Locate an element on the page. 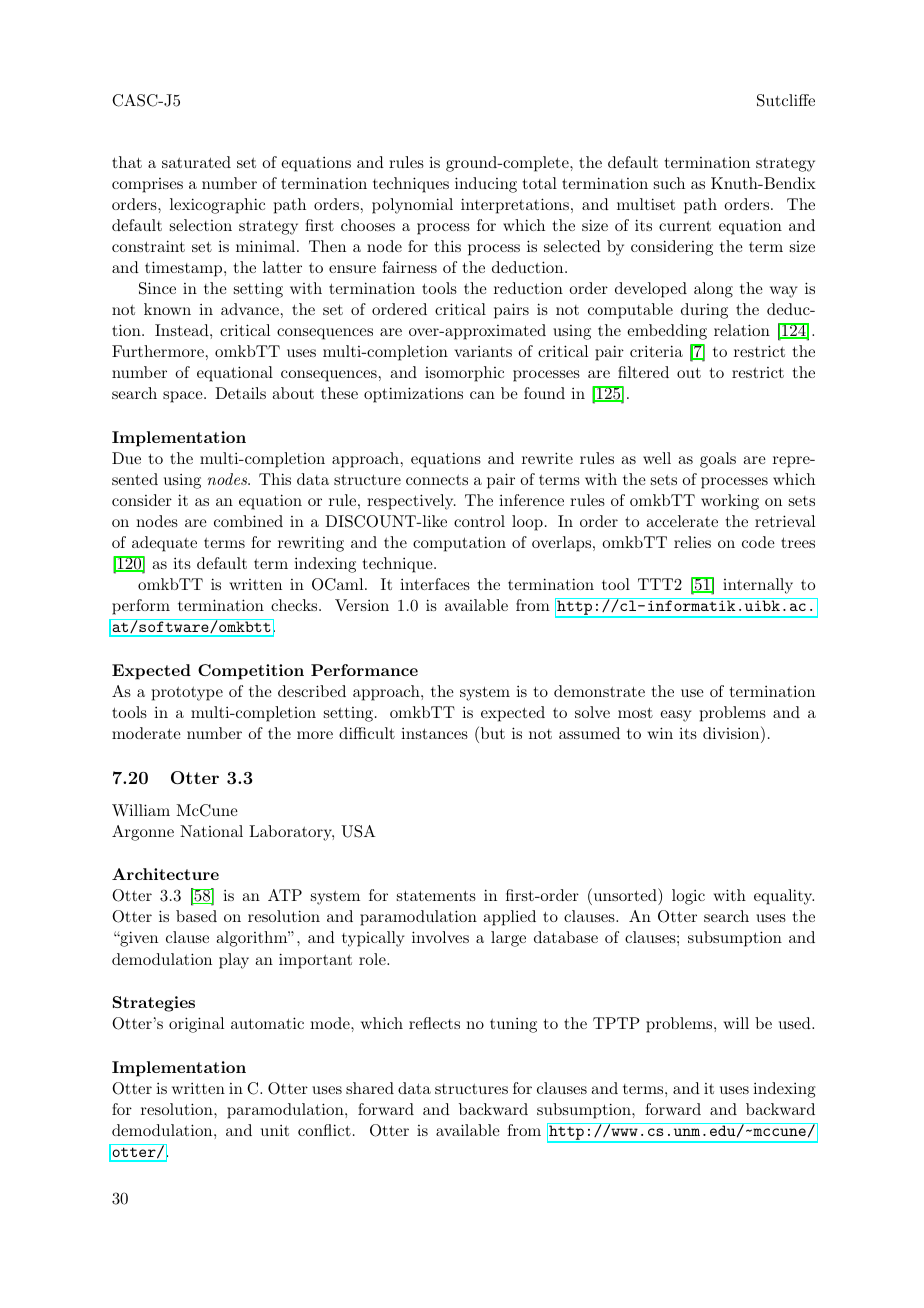 The image size is (924, 1308). Sutcliffe is located at coordinates (786, 100).
